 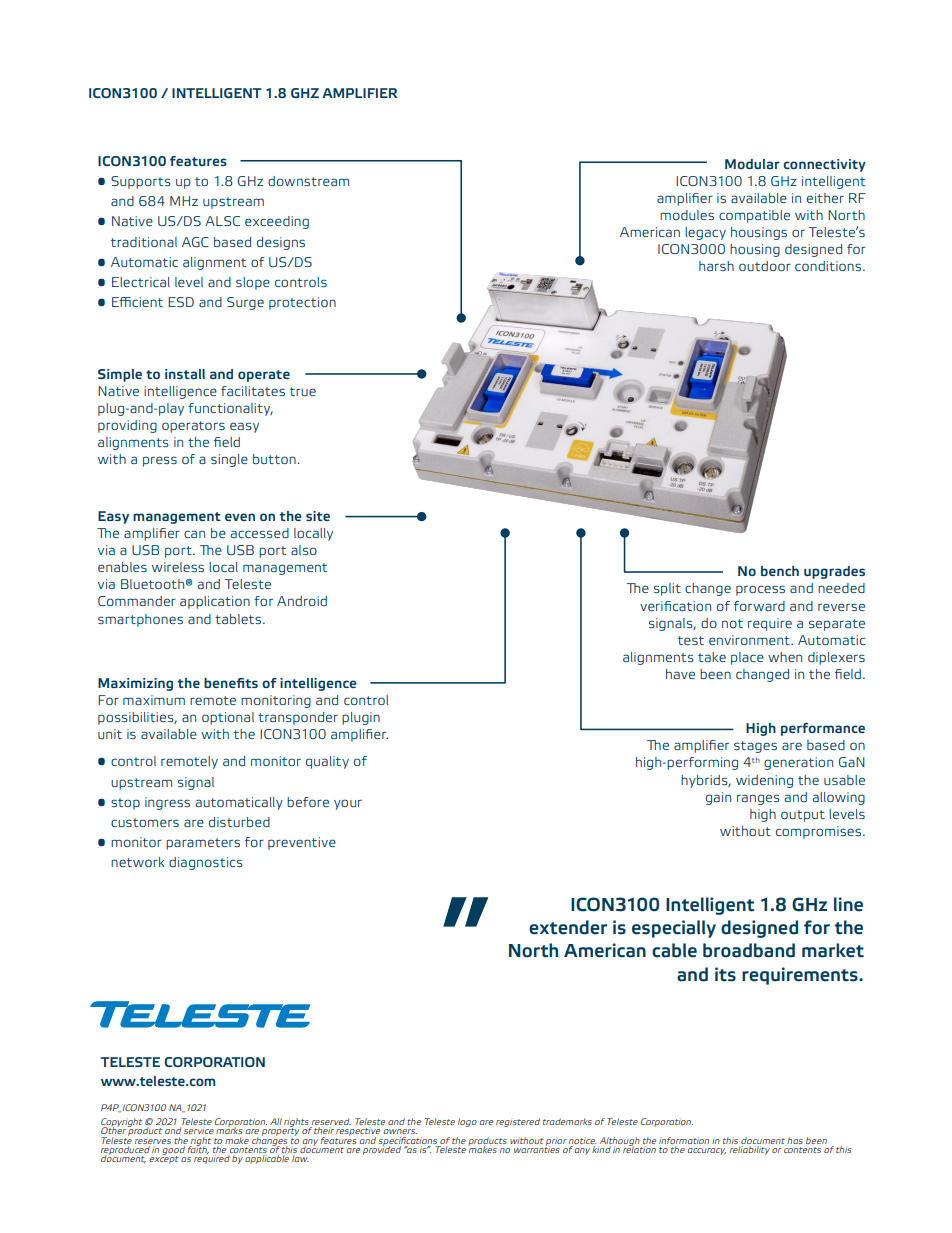 What do you see at coordinates (754, 216) in the screenshot?
I see `compatible` at bounding box center [754, 216].
